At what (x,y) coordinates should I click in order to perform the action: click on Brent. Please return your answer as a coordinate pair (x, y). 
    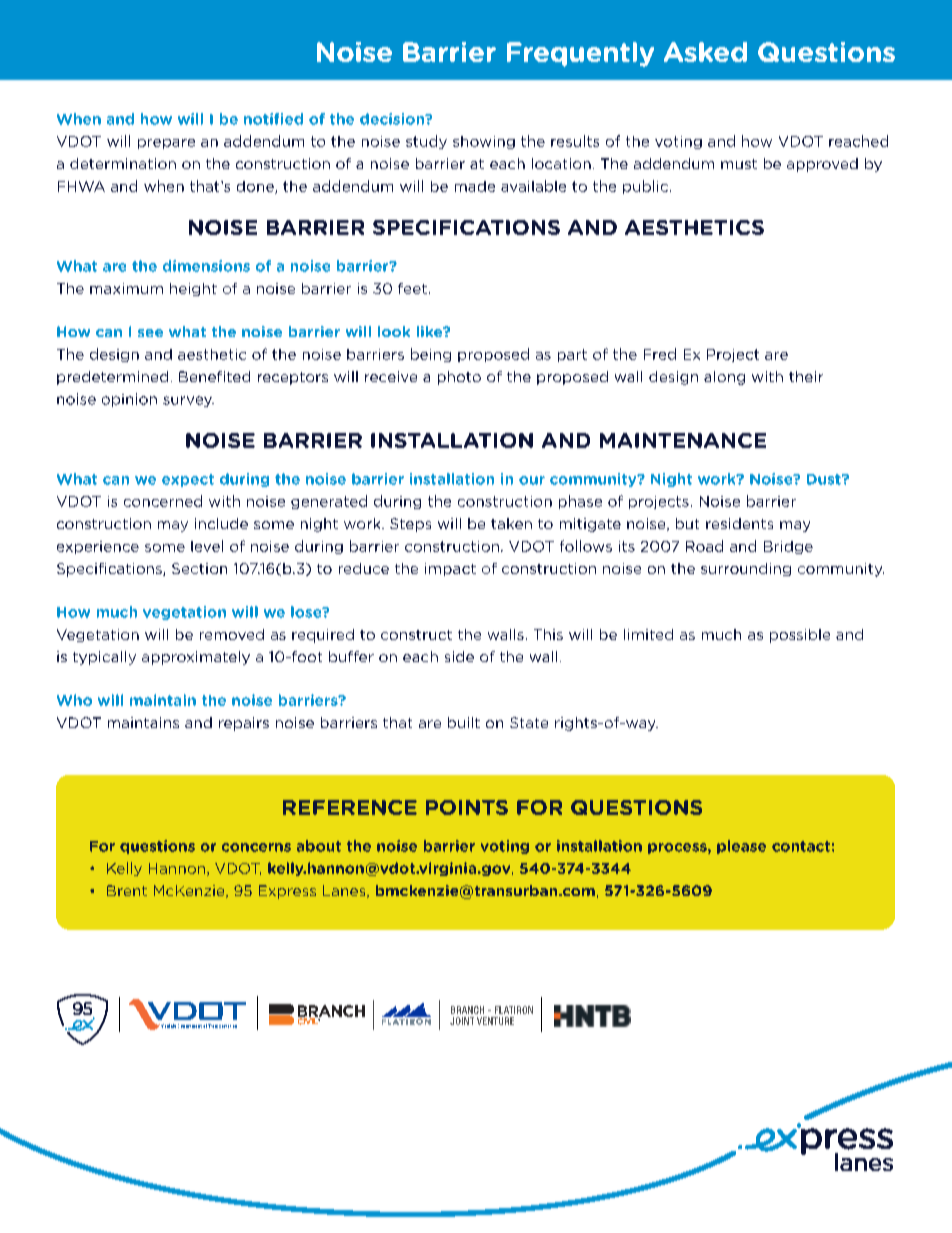
    Looking at the image, I should click on (127, 890).
